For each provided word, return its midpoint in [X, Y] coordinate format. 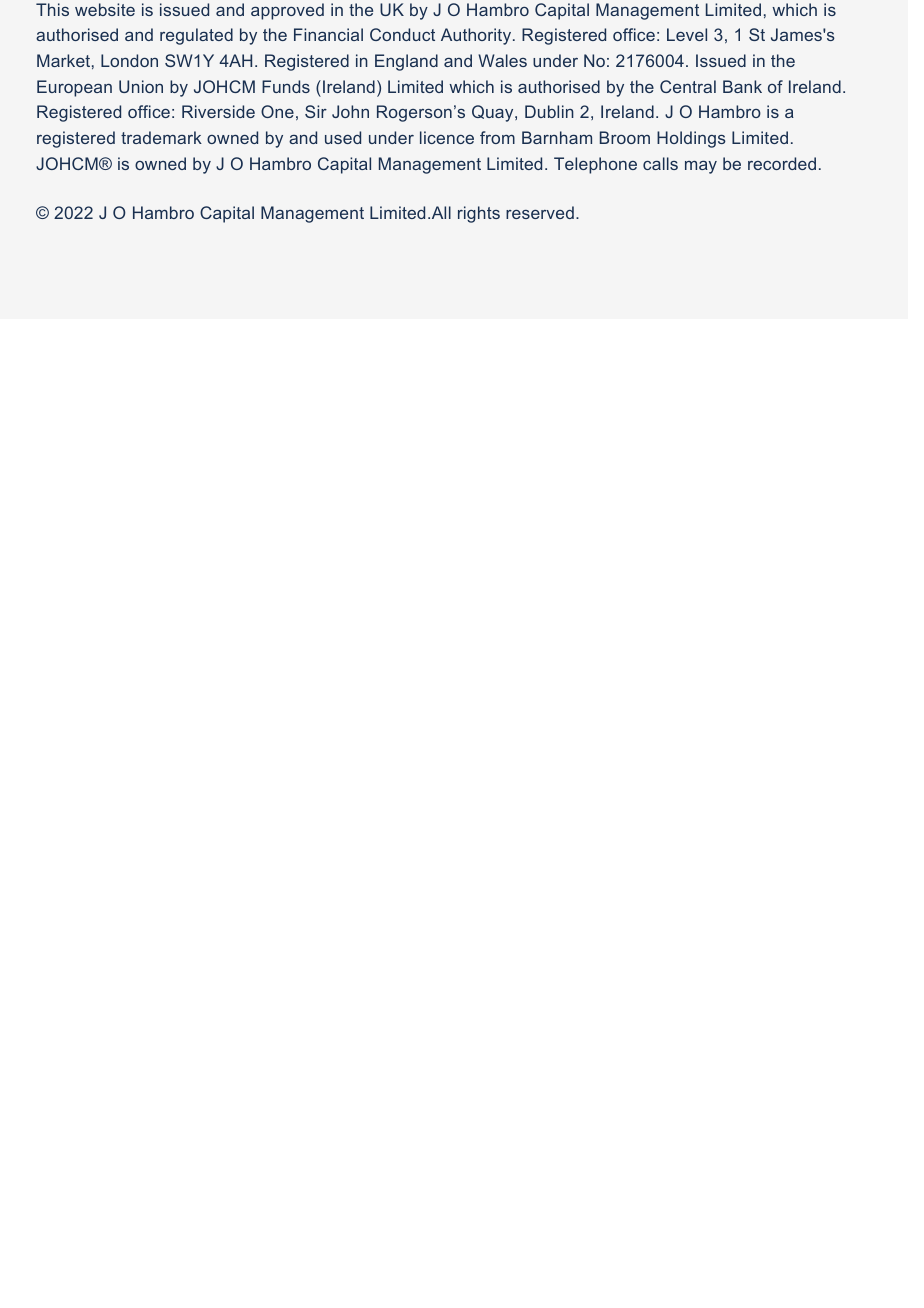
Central [688, 86]
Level [687, 34]
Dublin [549, 111]
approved [287, 11]
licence [447, 137]
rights [479, 214]
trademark [161, 137]
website [105, 9]
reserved [540, 212]
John [350, 111]
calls [660, 163]
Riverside [218, 111]
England [406, 62]
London [129, 60]
